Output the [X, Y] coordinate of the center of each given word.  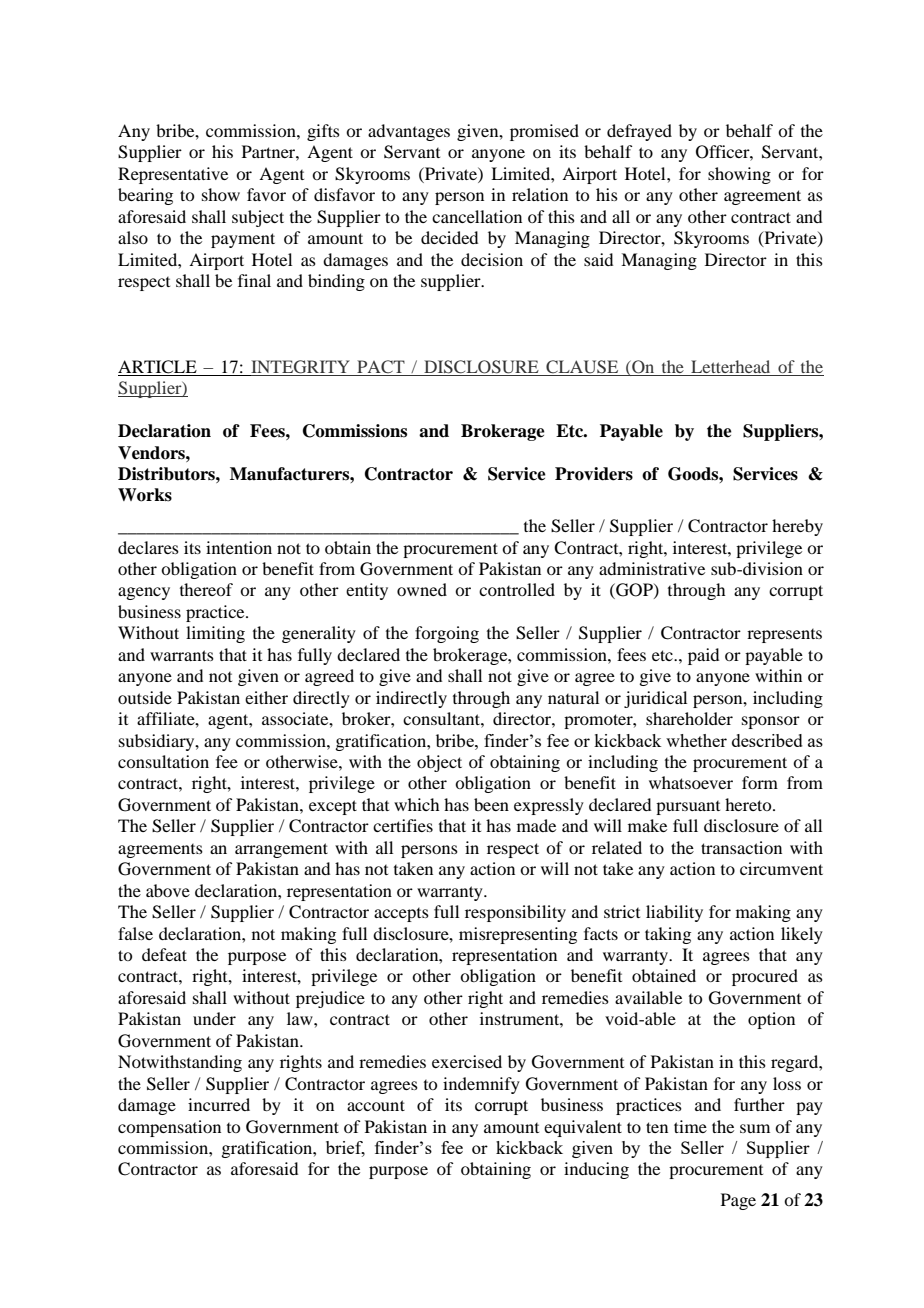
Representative [173, 175]
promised [544, 132]
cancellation [477, 216]
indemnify [481, 1085]
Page [738, 1201]
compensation [169, 1128]
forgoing [447, 634]
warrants [182, 655]
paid [703, 656]
